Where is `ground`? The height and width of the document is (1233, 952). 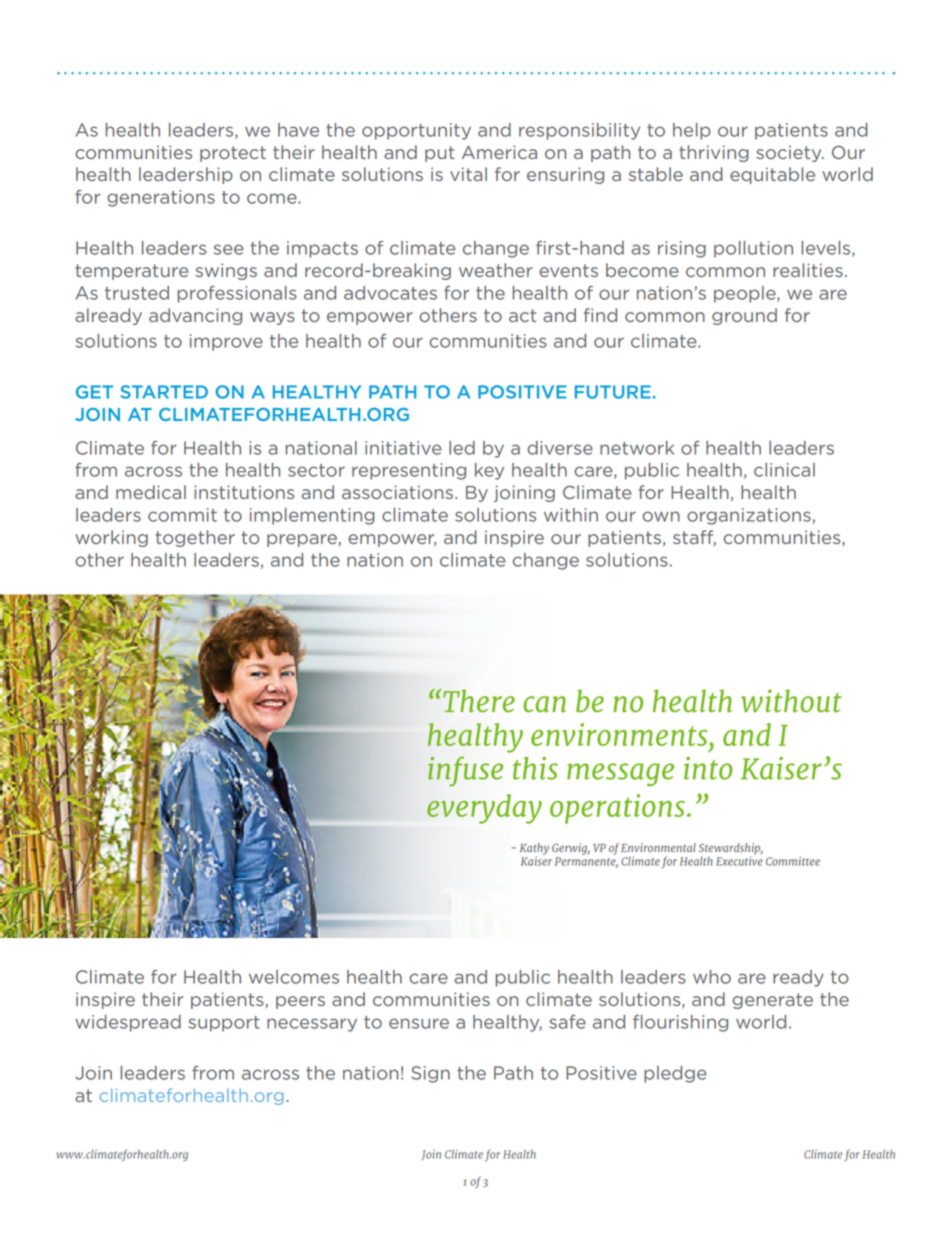 ground is located at coordinates (744, 316).
